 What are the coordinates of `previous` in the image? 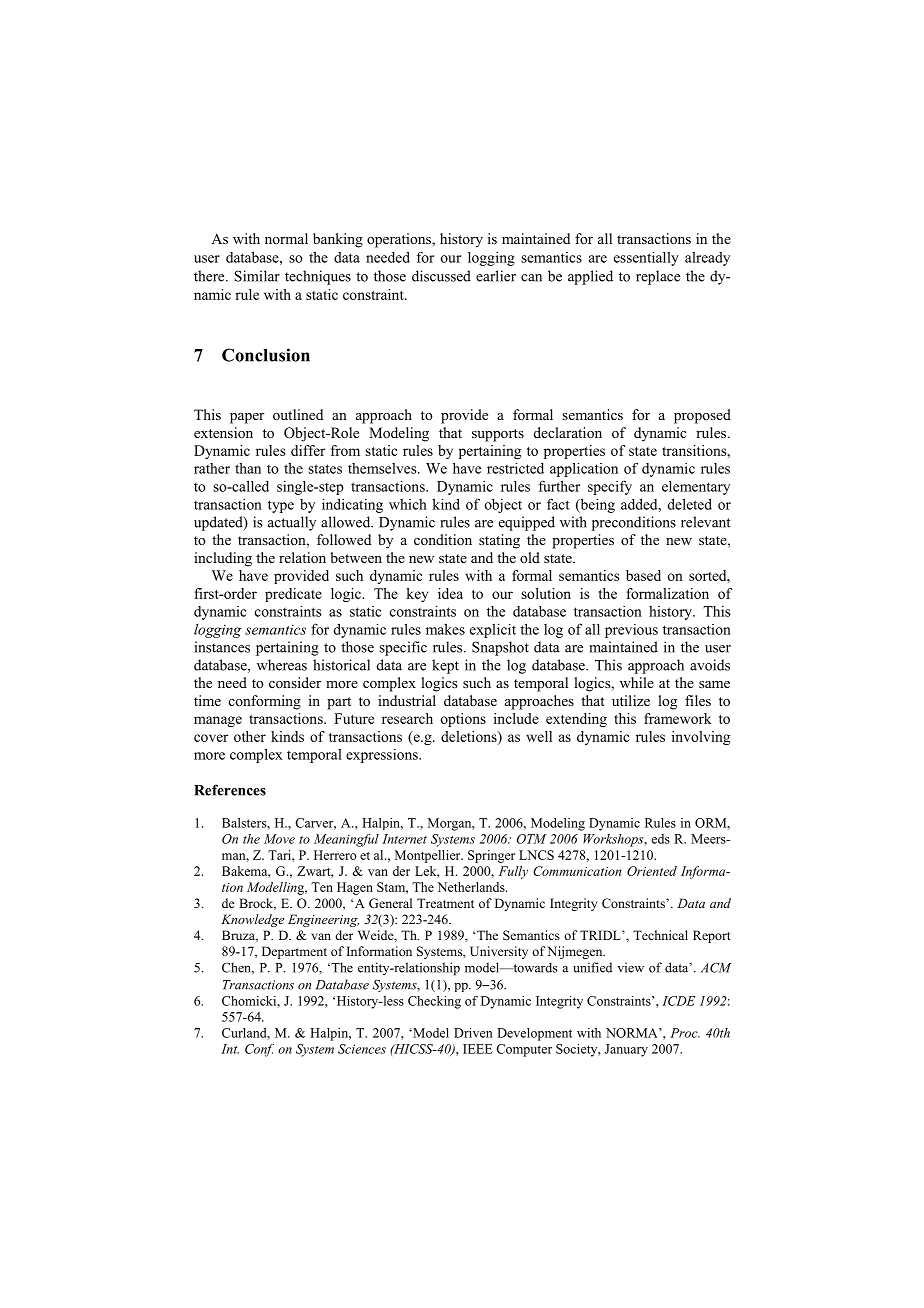 It's located at (631, 631).
